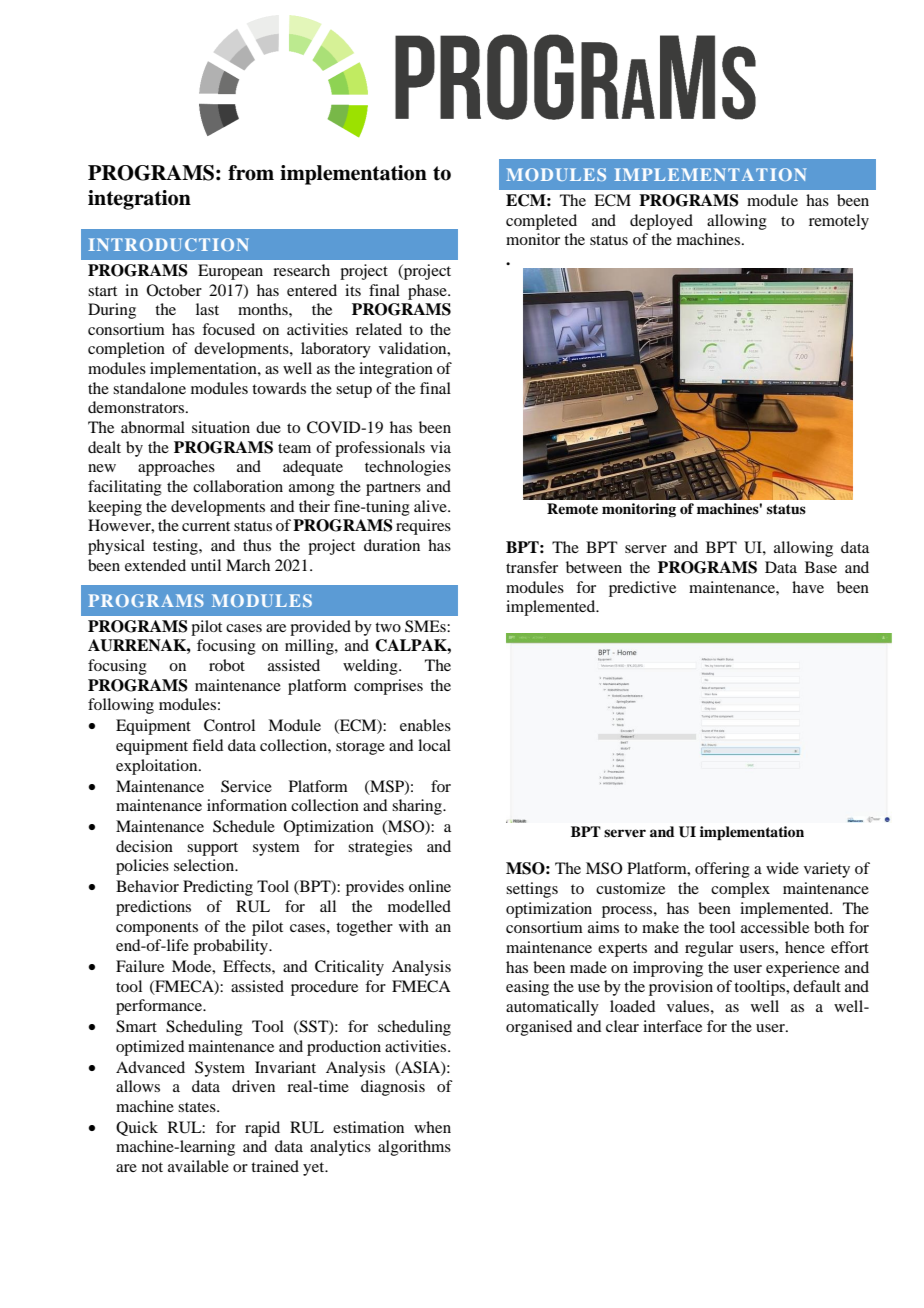  I want to click on wide, so click(782, 868).
